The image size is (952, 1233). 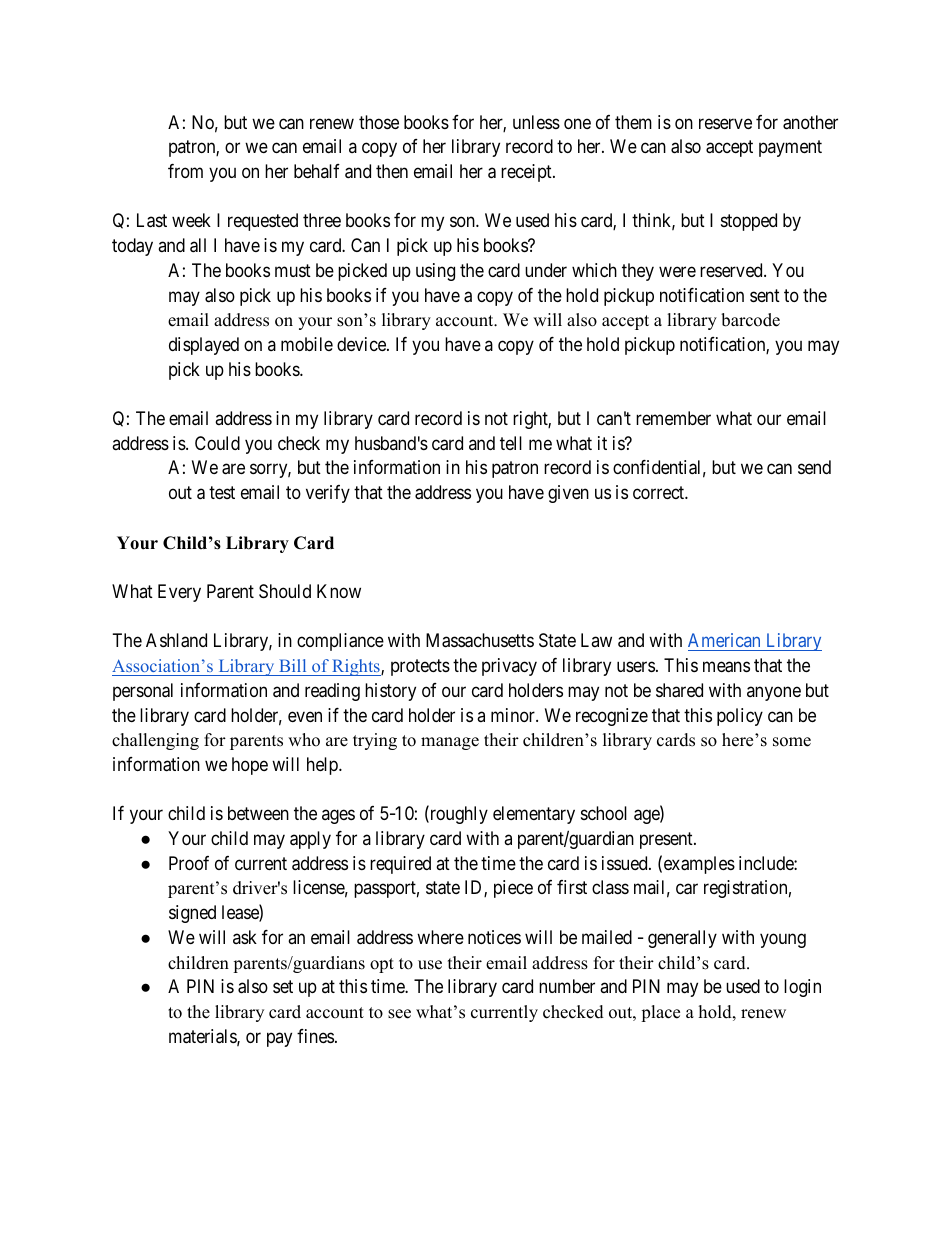 I want to click on Massachusetts, so click(x=480, y=640).
